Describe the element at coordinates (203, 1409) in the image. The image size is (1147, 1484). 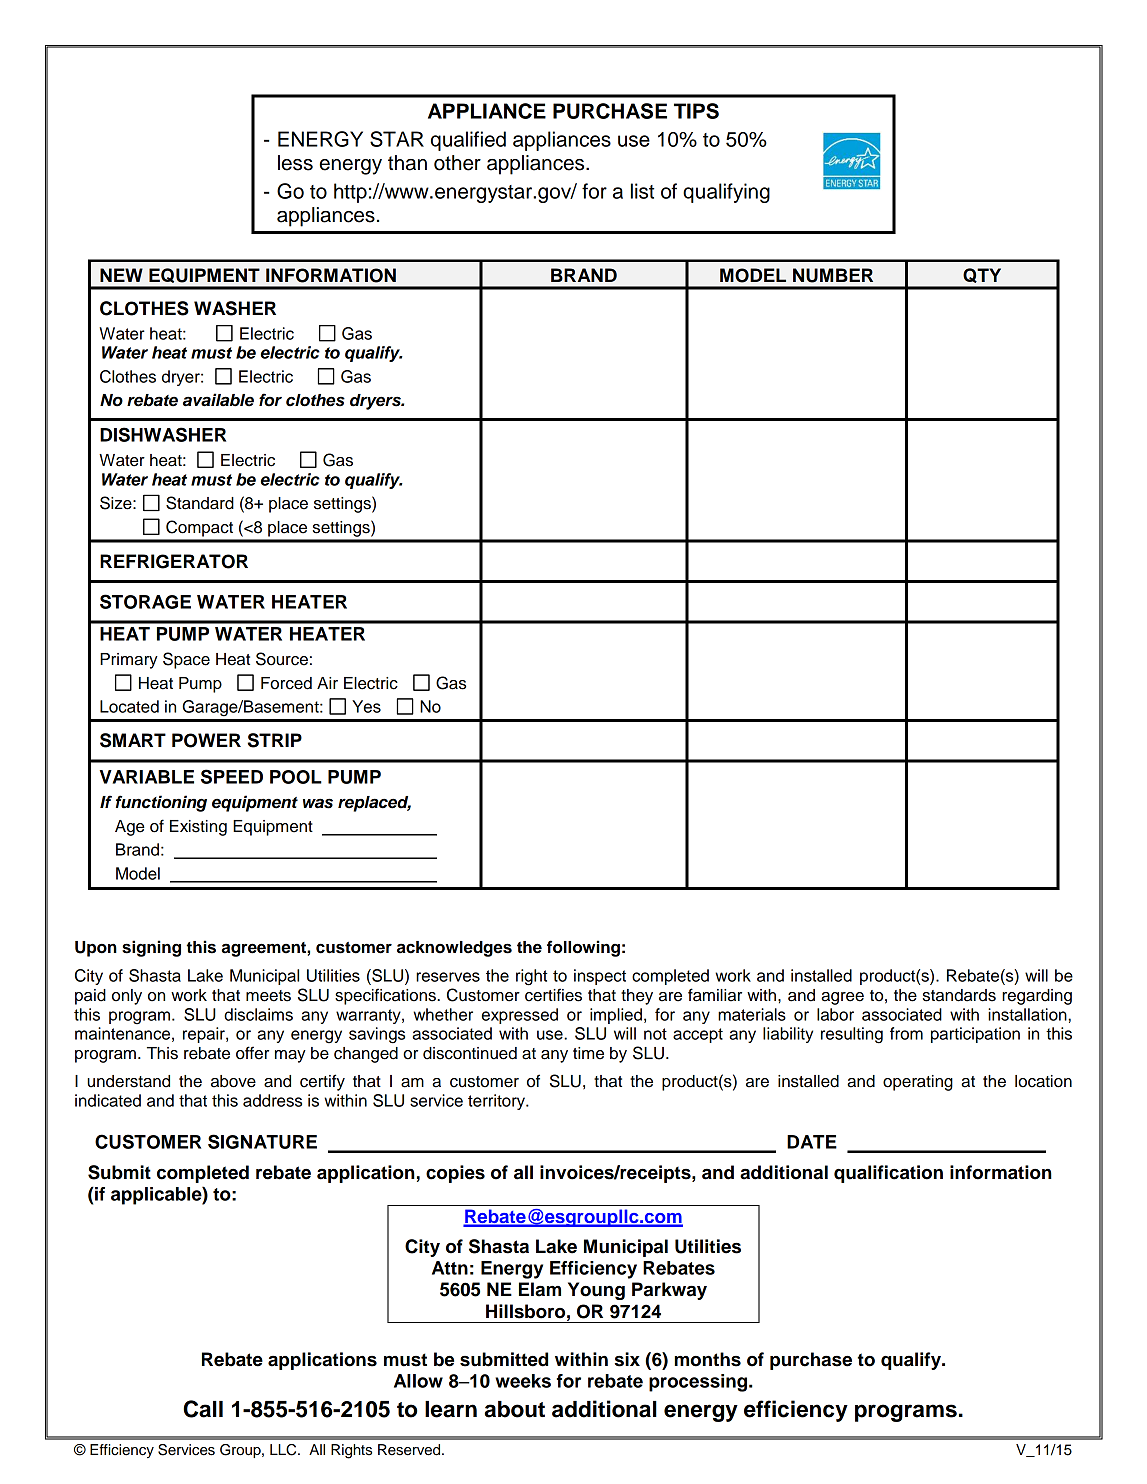
I see `Call` at that location.
